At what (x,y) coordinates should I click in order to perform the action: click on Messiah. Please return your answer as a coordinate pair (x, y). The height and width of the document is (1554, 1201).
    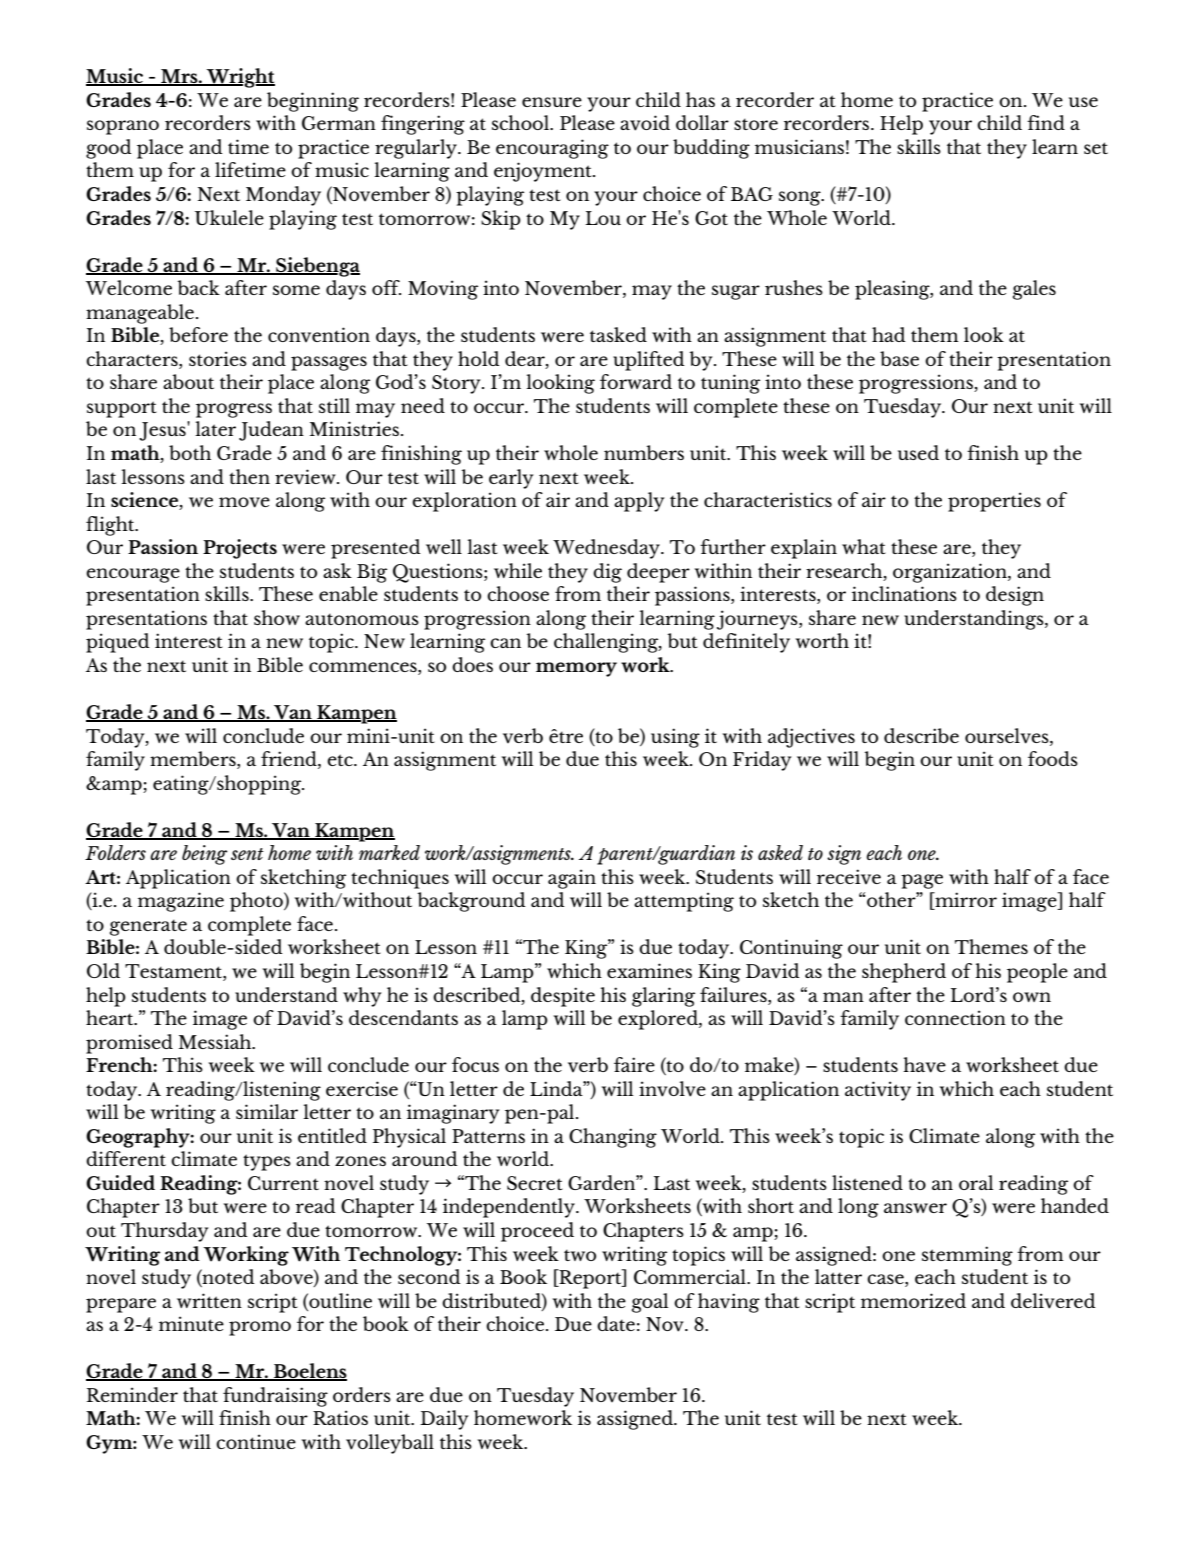
    Looking at the image, I should click on (216, 1041).
